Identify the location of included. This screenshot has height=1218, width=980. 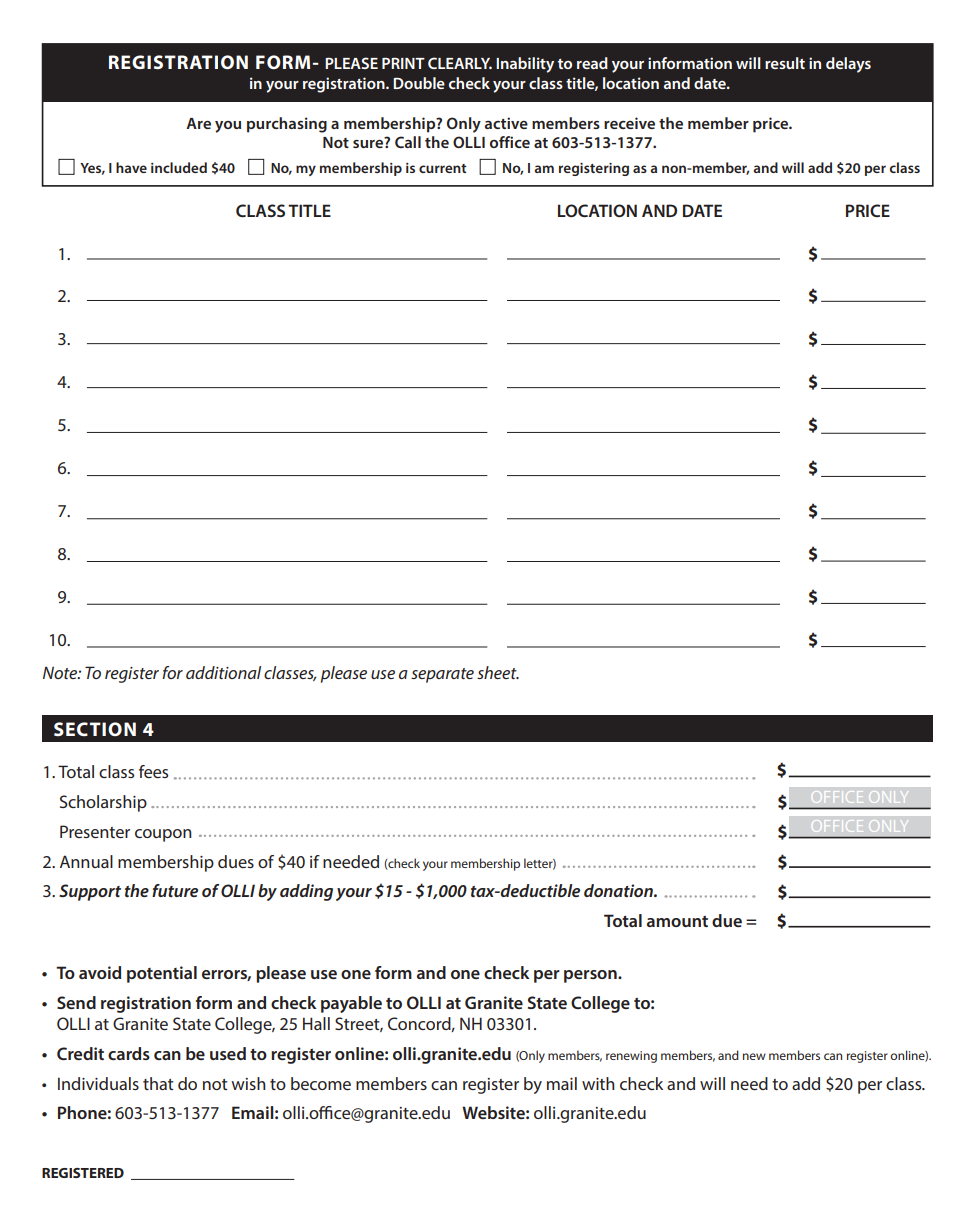
(179, 167).
